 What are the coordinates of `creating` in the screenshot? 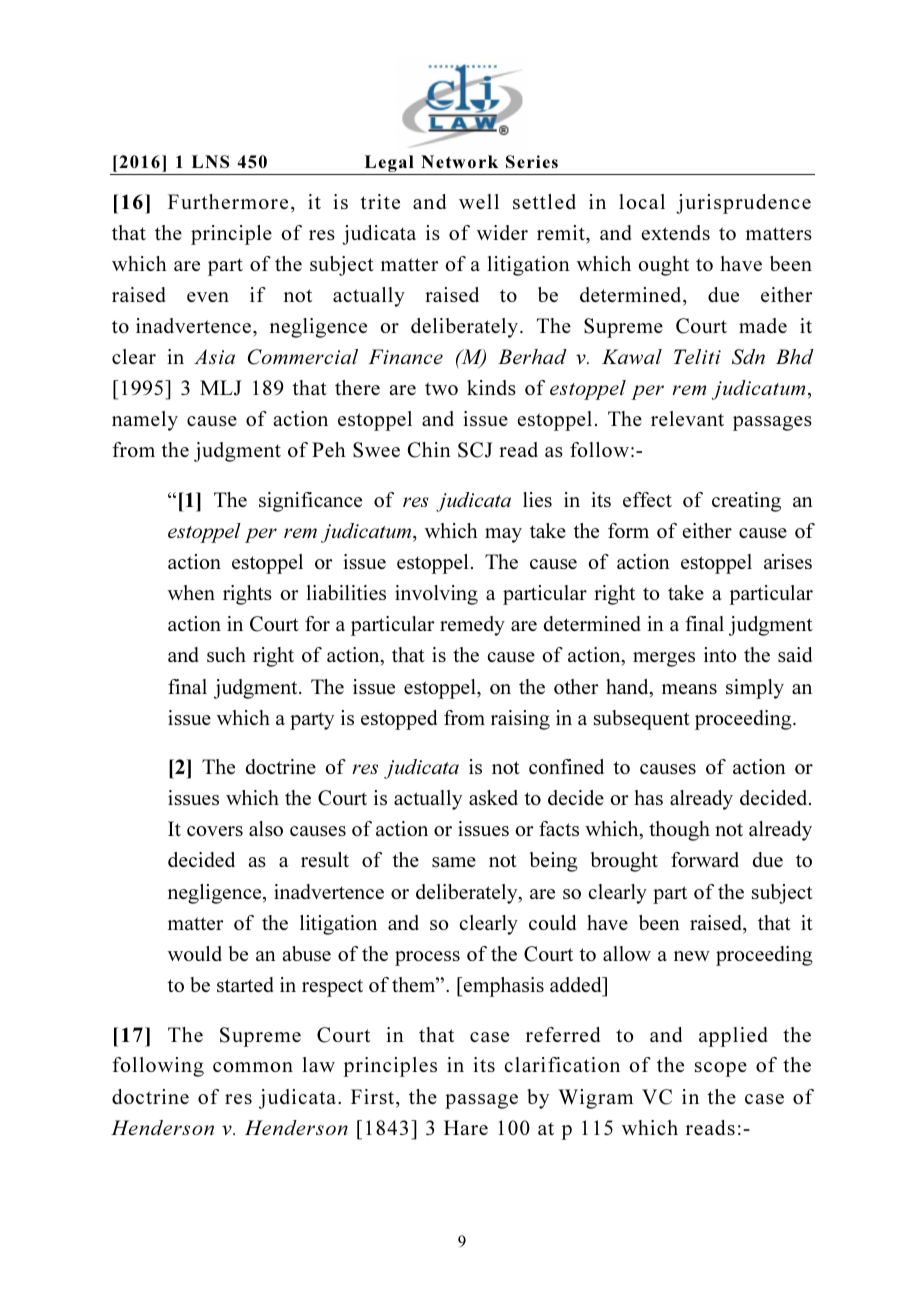 It's located at (746, 502).
